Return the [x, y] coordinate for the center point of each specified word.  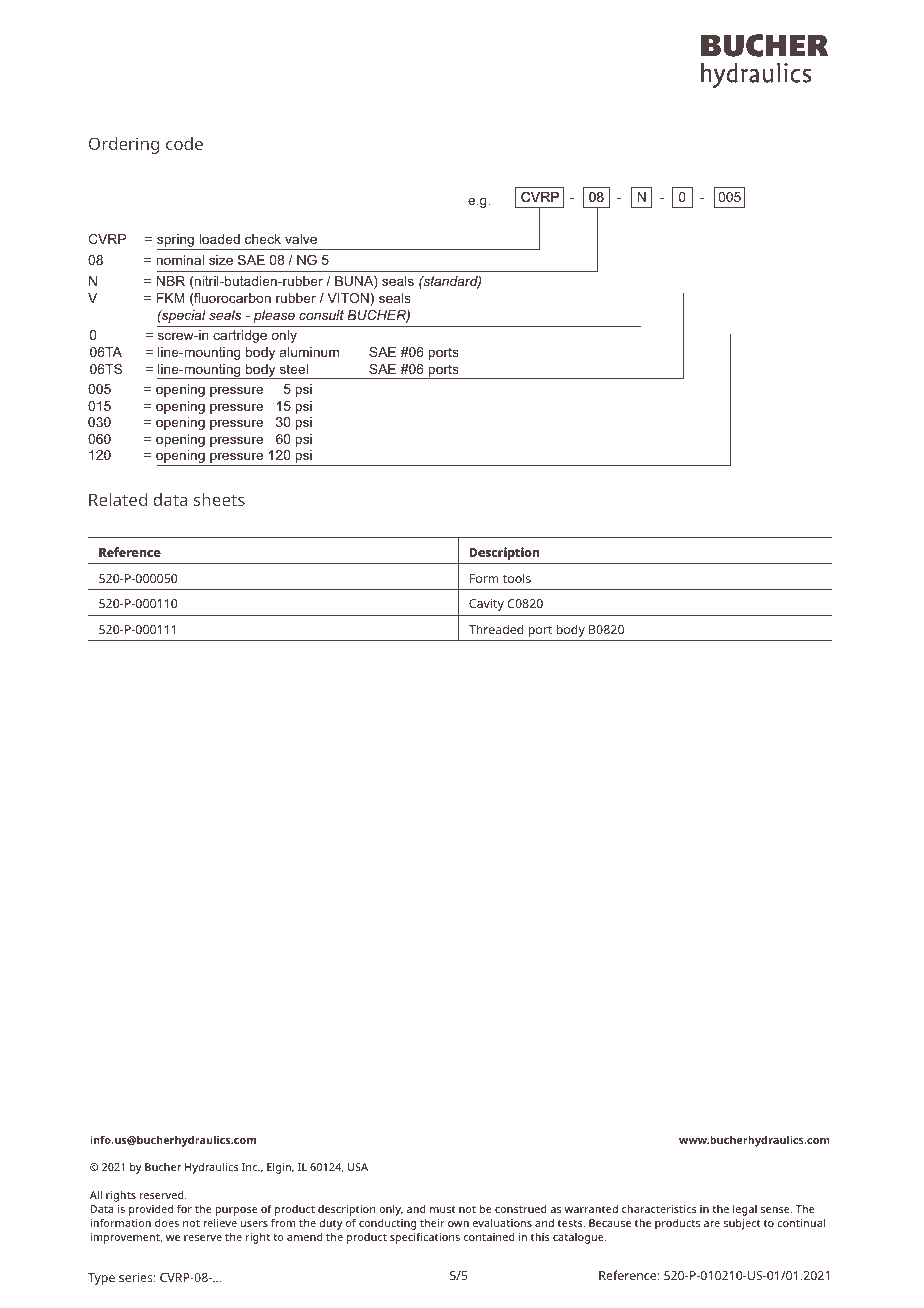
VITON [348, 298]
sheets [219, 499]
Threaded [496, 629]
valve [301, 239]
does [167, 1222]
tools [517, 578]
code [184, 143]
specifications [425, 1238]
